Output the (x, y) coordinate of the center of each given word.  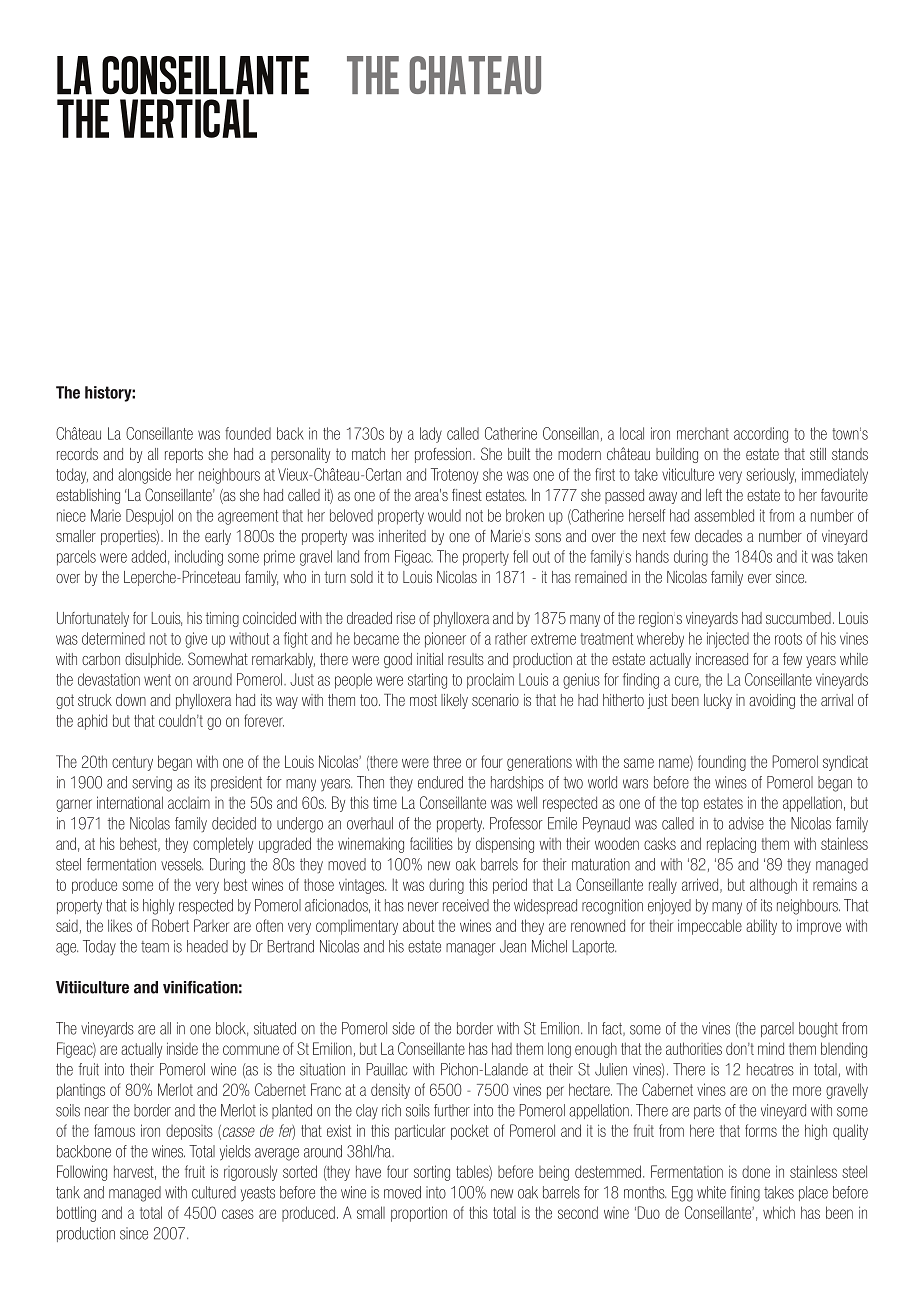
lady (431, 435)
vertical (188, 118)
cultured (214, 1192)
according (761, 435)
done (756, 1172)
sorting (432, 1173)
